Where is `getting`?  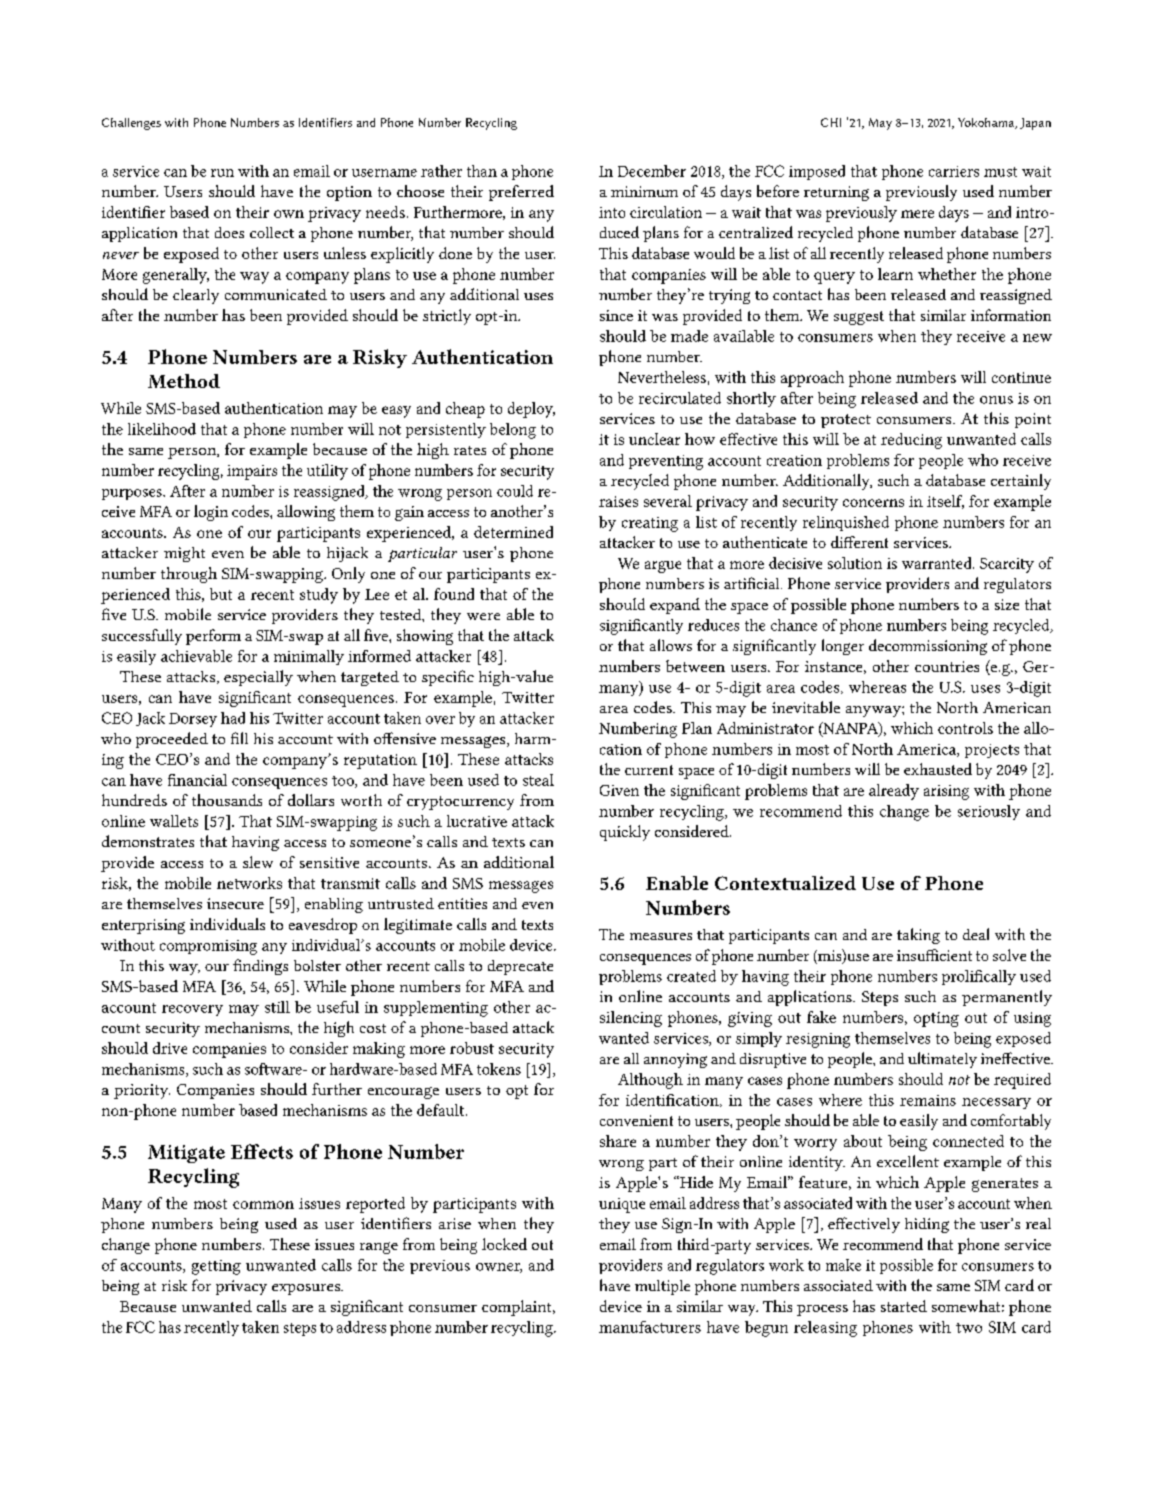
getting is located at coordinates (216, 1267).
